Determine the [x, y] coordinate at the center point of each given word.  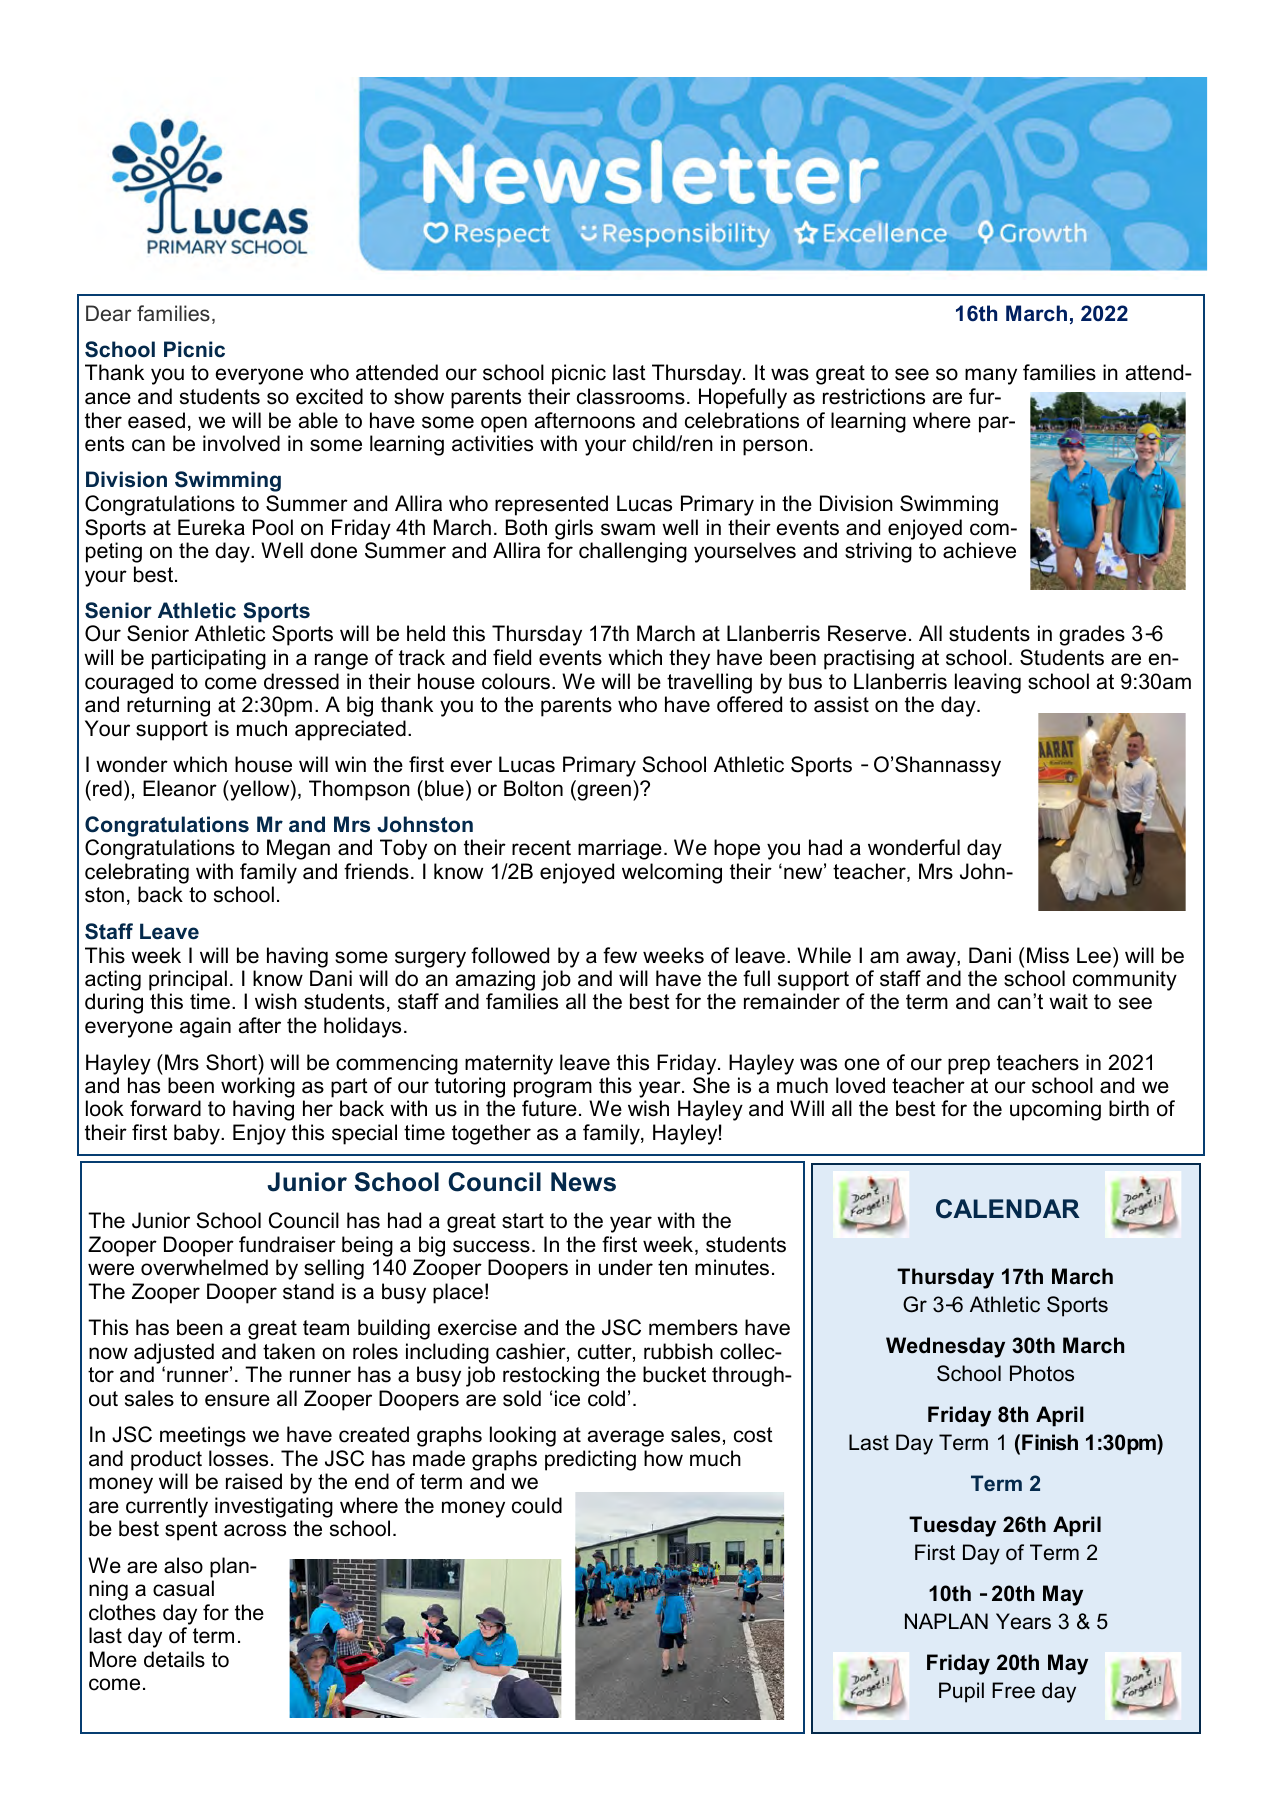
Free [1013, 1690]
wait [1068, 1001]
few [620, 955]
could [537, 1505]
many [991, 376]
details [174, 1659]
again [205, 1027]
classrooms [631, 396]
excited [329, 396]
